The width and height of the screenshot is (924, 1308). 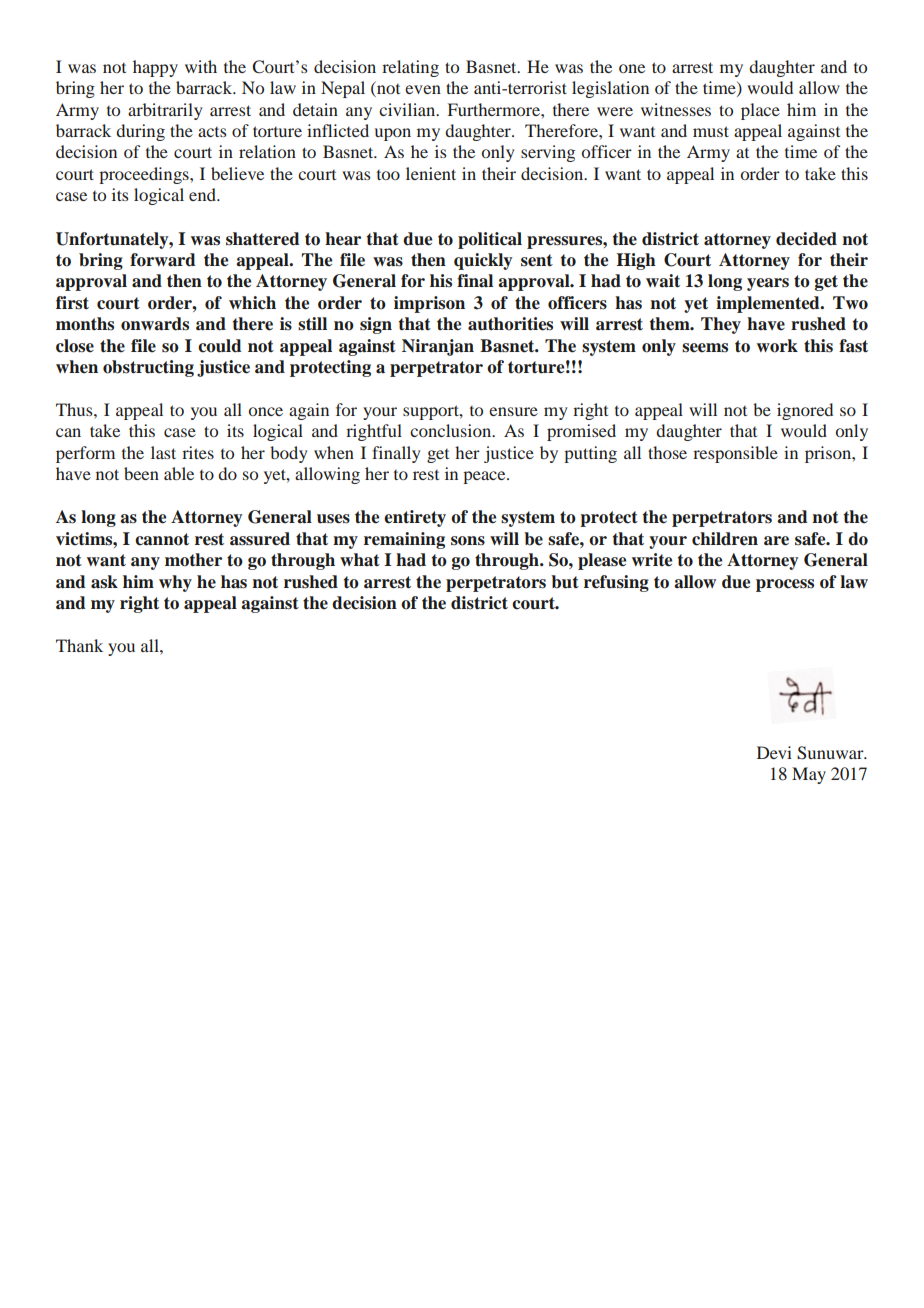 I want to click on Devi, so click(x=774, y=752).
